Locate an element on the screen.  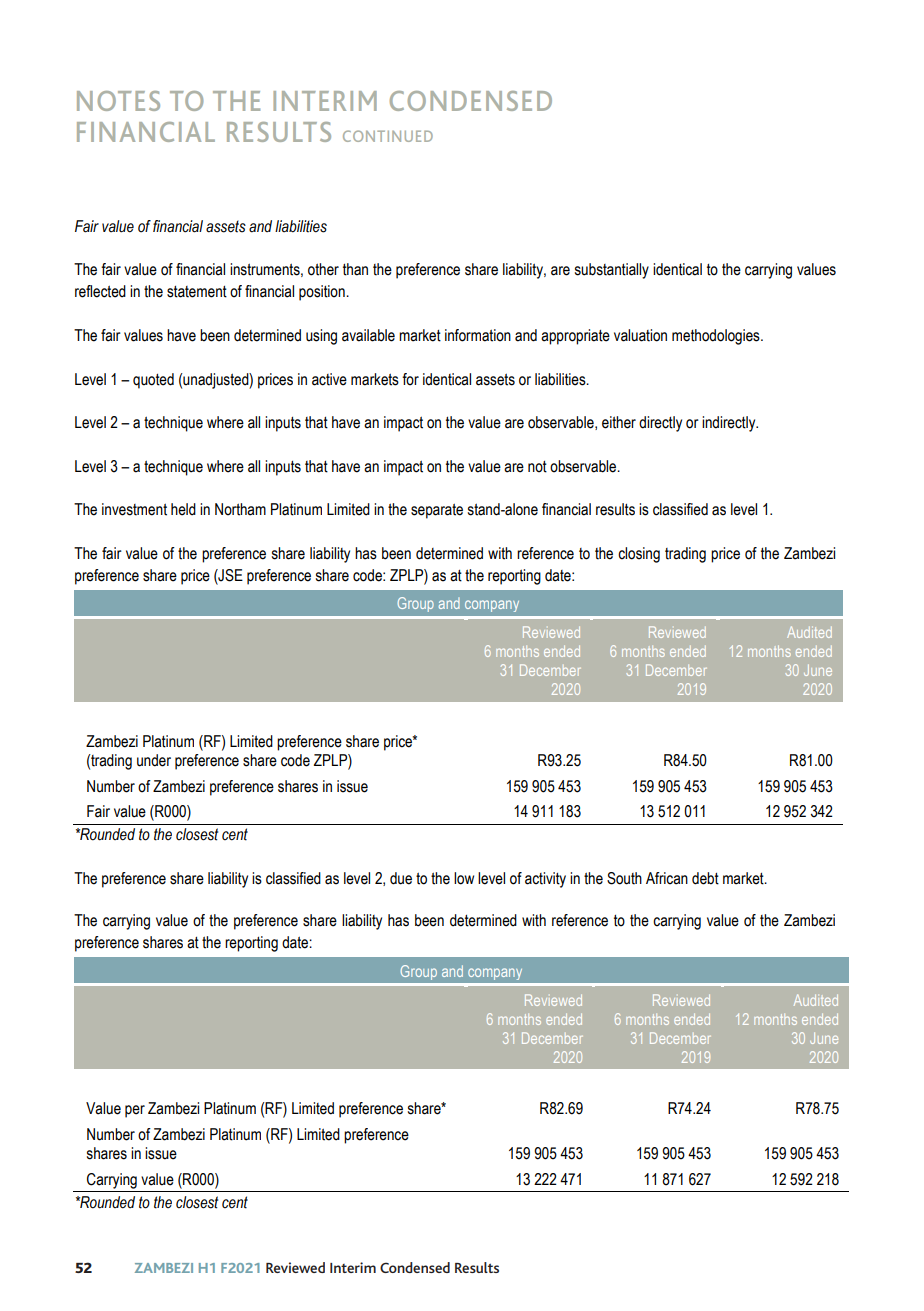
per is located at coordinates (135, 1111).
